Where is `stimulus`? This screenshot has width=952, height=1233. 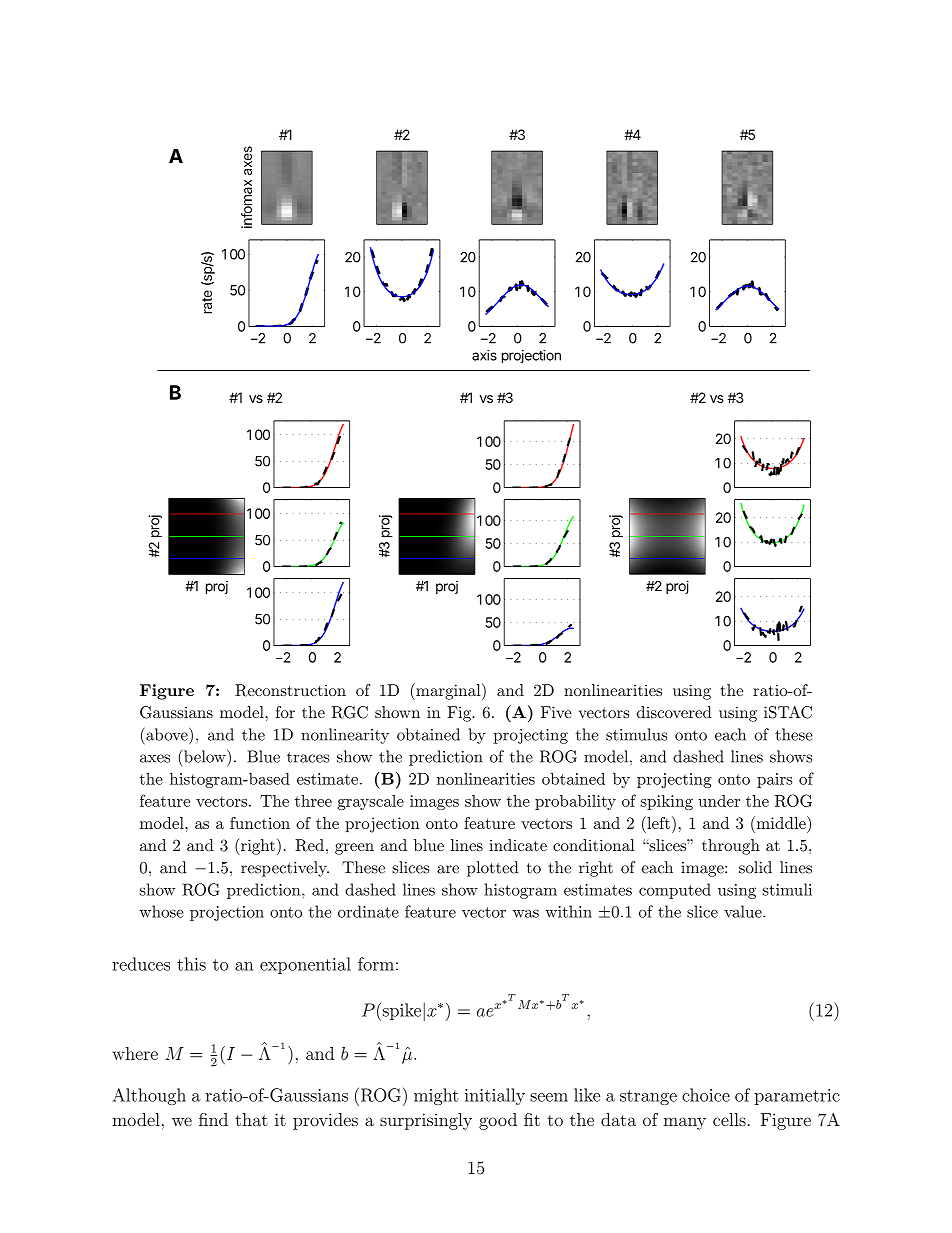
stimulus is located at coordinates (636, 734).
